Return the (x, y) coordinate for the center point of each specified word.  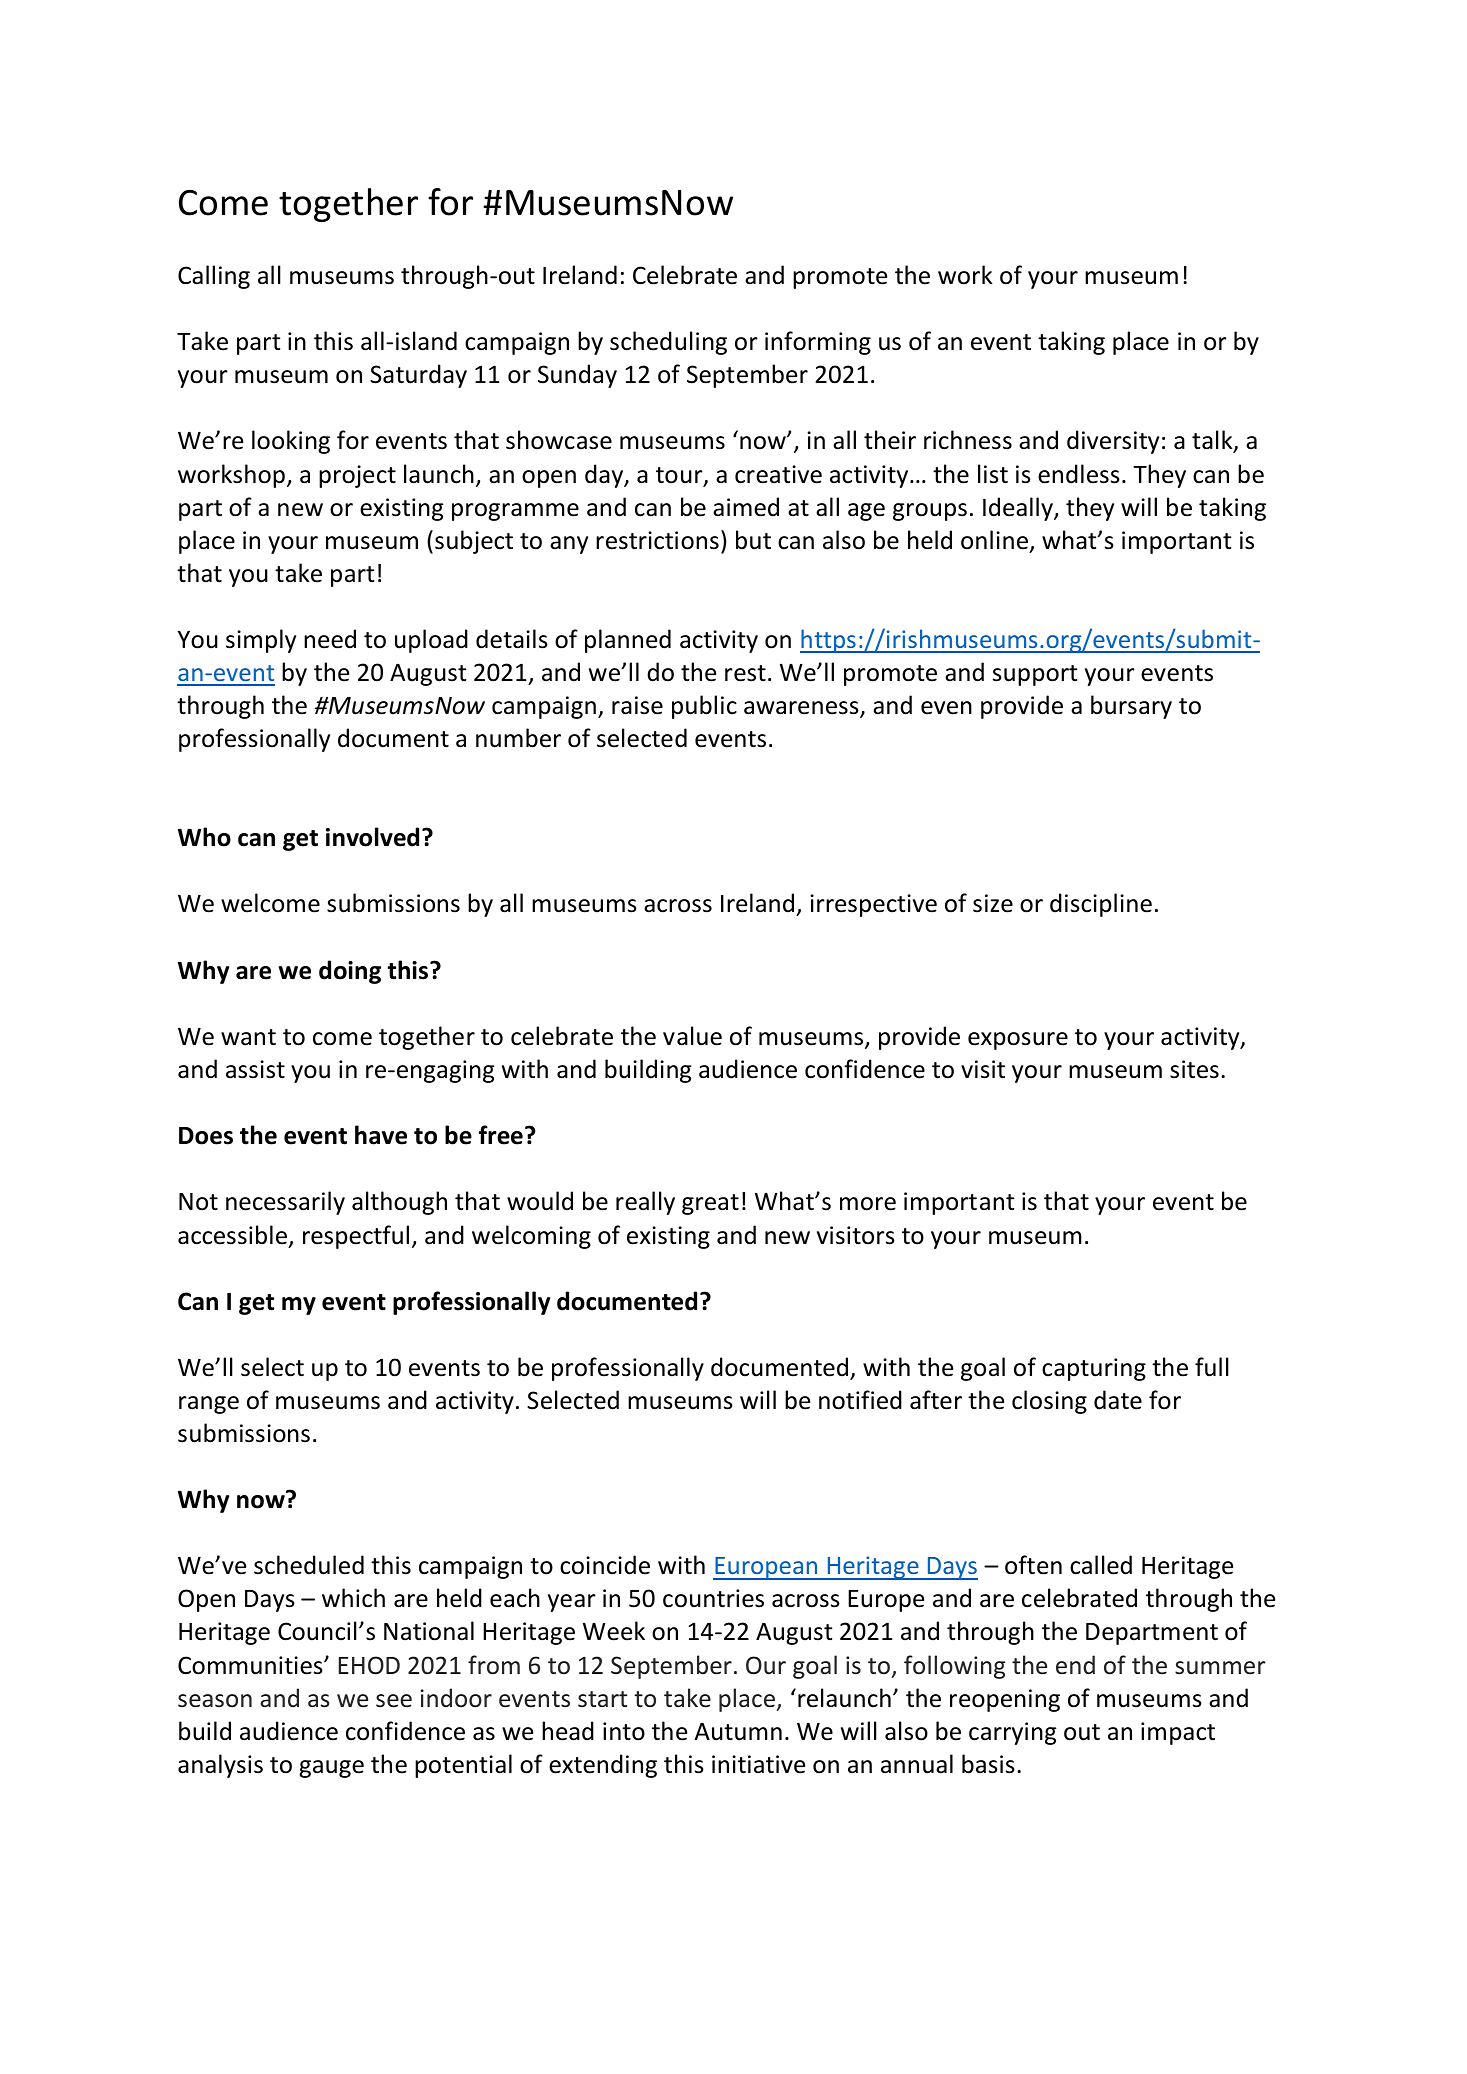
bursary (1131, 707)
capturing (1094, 1369)
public (704, 707)
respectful (356, 1237)
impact (1178, 1733)
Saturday (418, 376)
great (710, 1204)
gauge (331, 1769)
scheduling (668, 343)
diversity (1113, 442)
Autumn (738, 1732)
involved (372, 837)
